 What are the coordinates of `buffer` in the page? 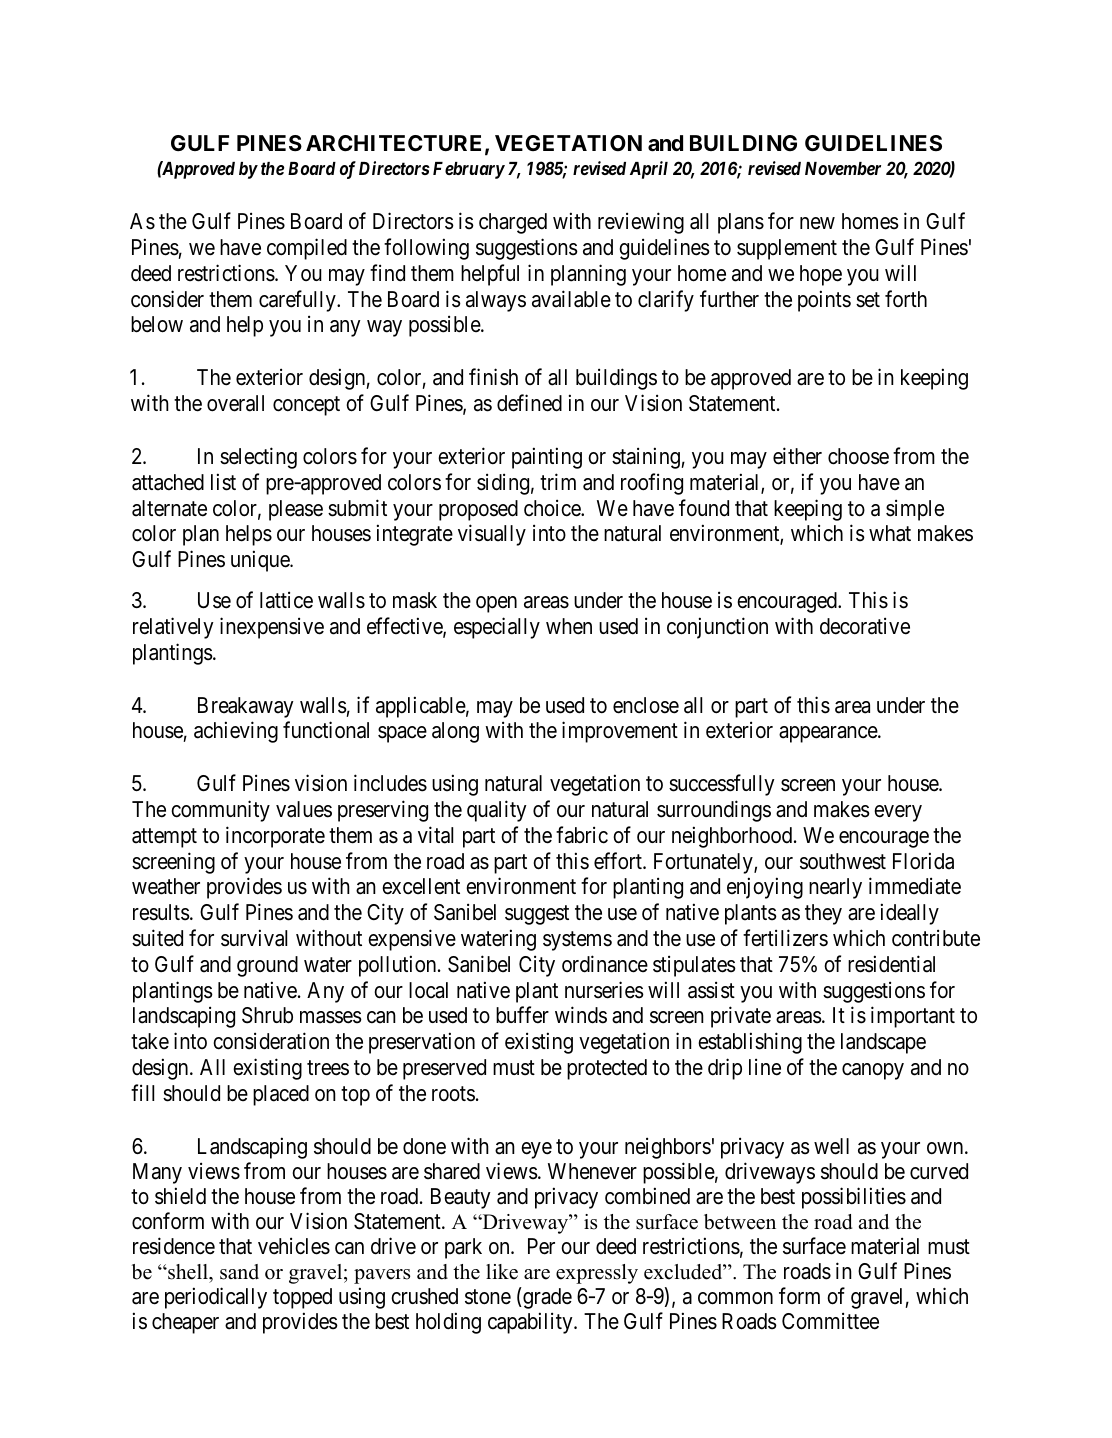 It's located at (522, 1015).
